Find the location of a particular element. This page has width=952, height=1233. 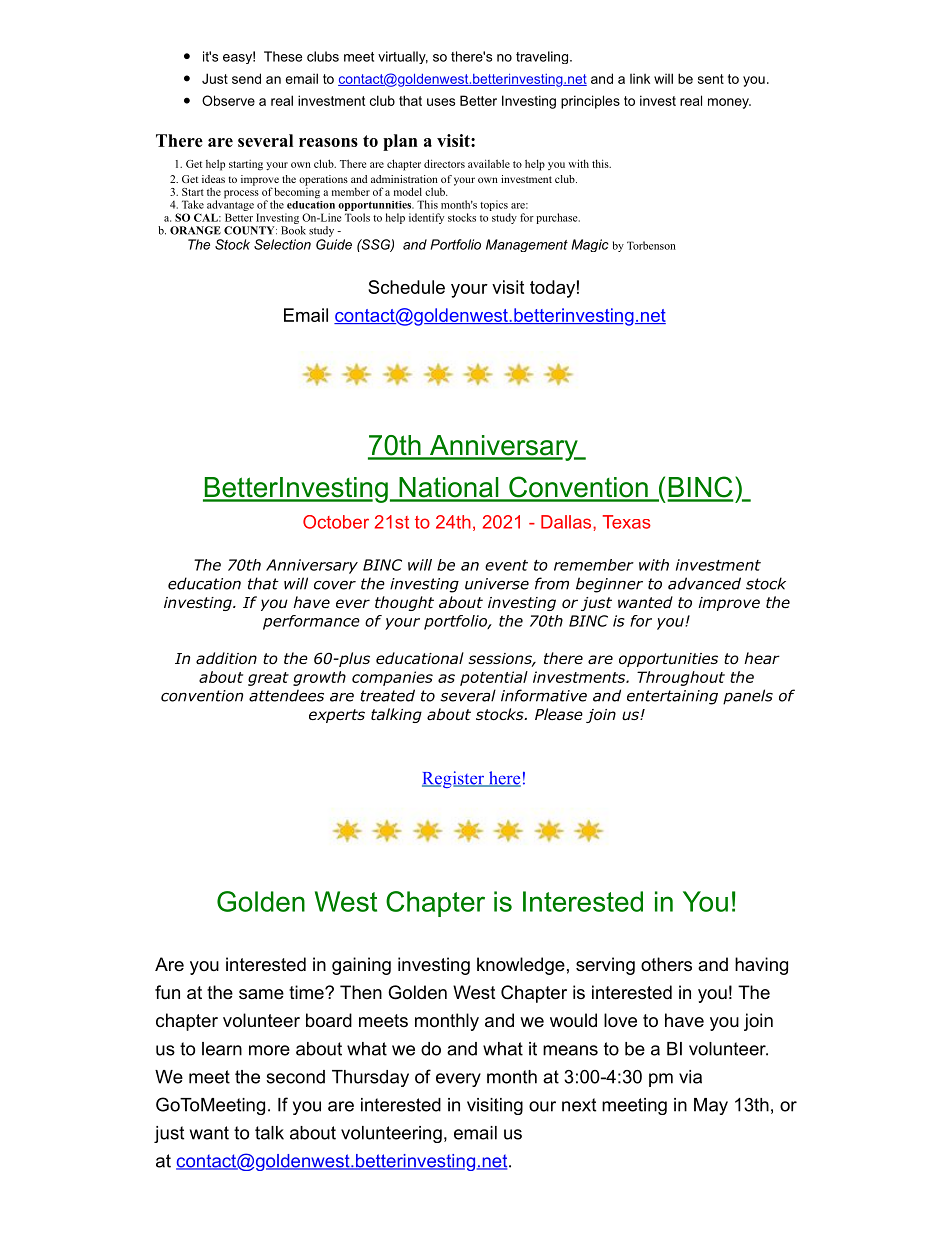

send is located at coordinates (246, 78).
